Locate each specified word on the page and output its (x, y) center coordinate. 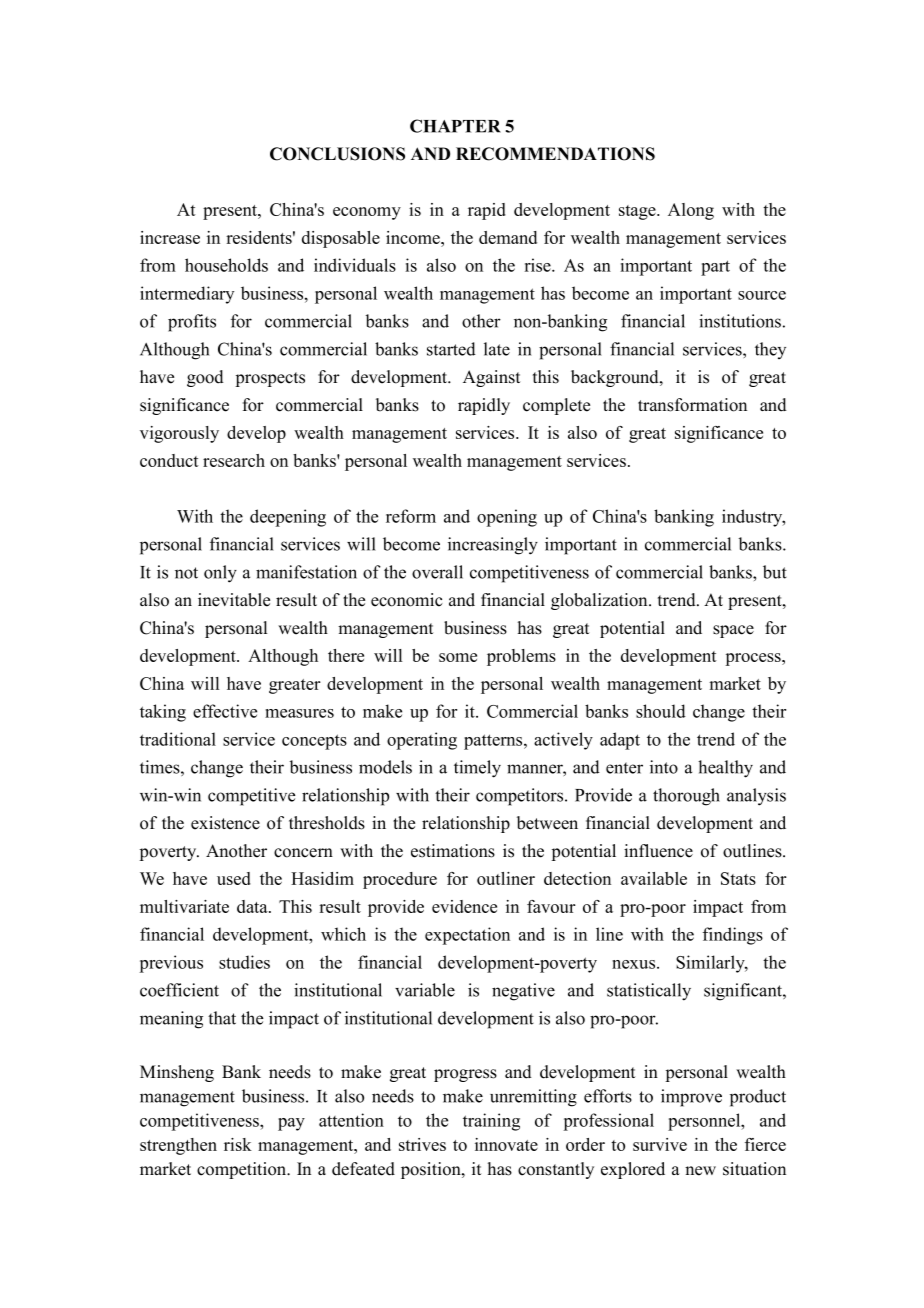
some (458, 657)
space (733, 631)
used (234, 878)
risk (238, 1144)
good (205, 378)
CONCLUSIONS (337, 154)
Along (691, 211)
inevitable (234, 600)
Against (492, 378)
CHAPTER (455, 126)
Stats (738, 878)
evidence (464, 906)
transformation (692, 405)
